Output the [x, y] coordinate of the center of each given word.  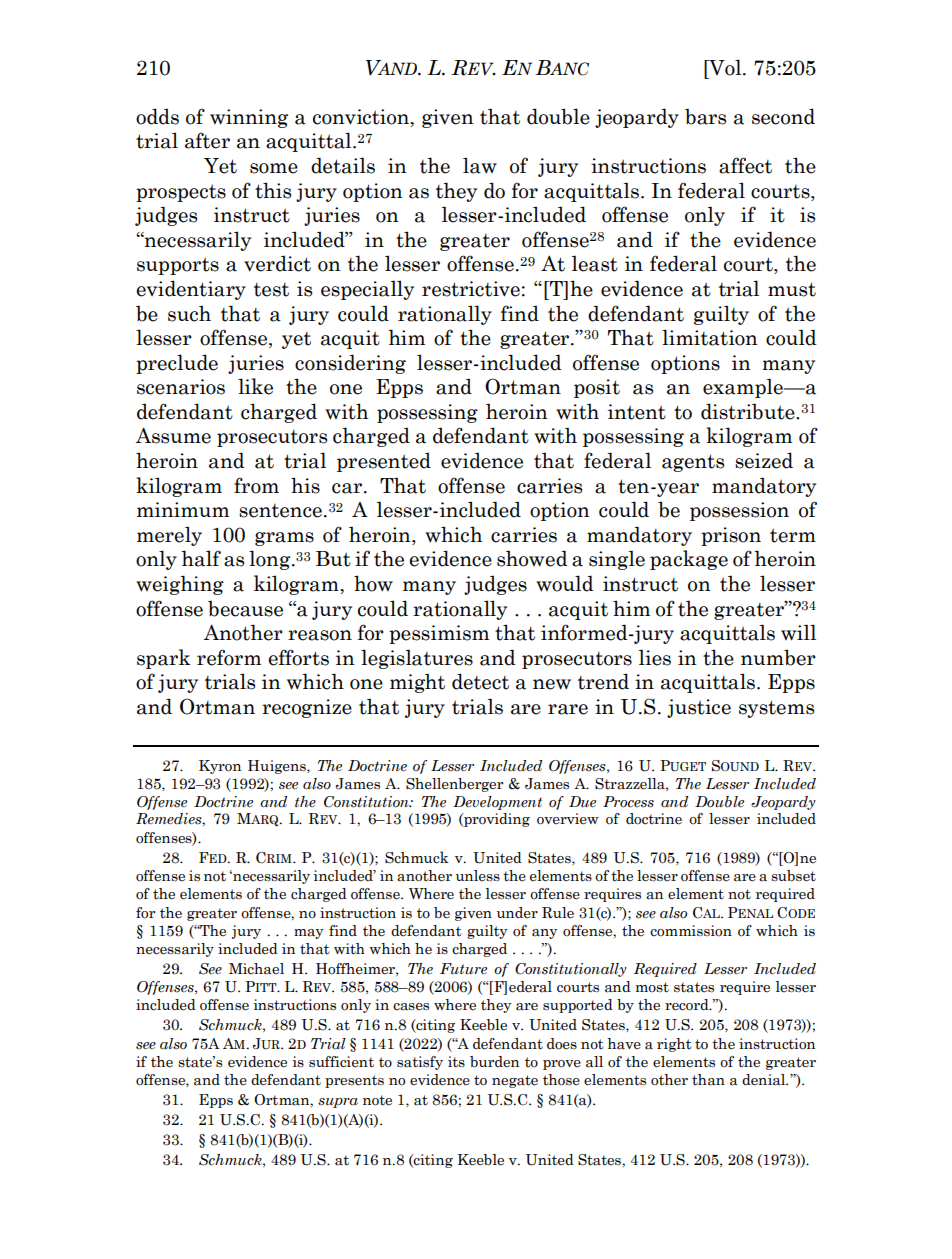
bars [705, 117]
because [245, 609]
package [689, 560]
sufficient [341, 1062]
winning [249, 118]
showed [532, 558]
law [480, 165]
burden [494, 1062]
